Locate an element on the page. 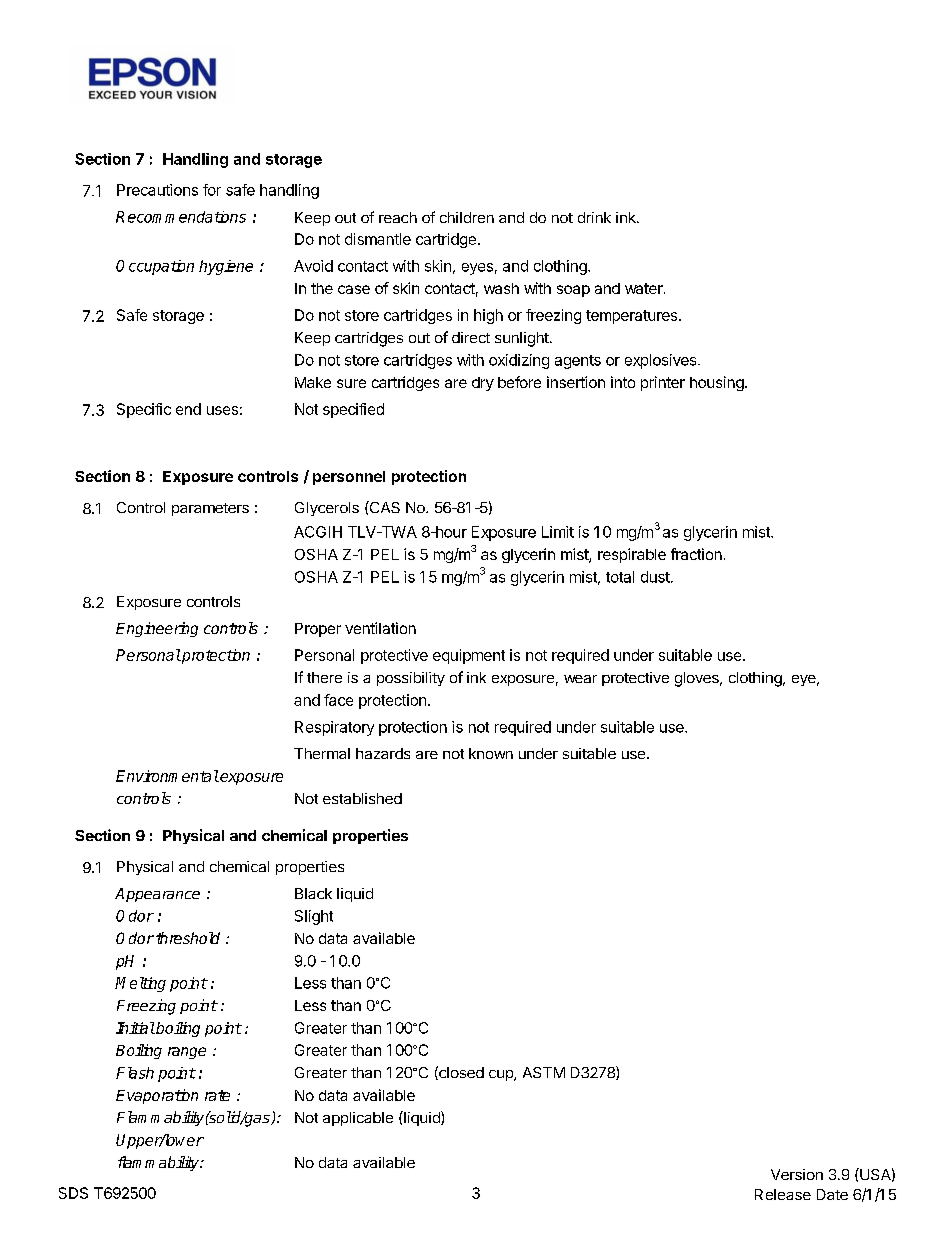 The image size is (952, 1233). Version is located at coordinates (797, 1174).
